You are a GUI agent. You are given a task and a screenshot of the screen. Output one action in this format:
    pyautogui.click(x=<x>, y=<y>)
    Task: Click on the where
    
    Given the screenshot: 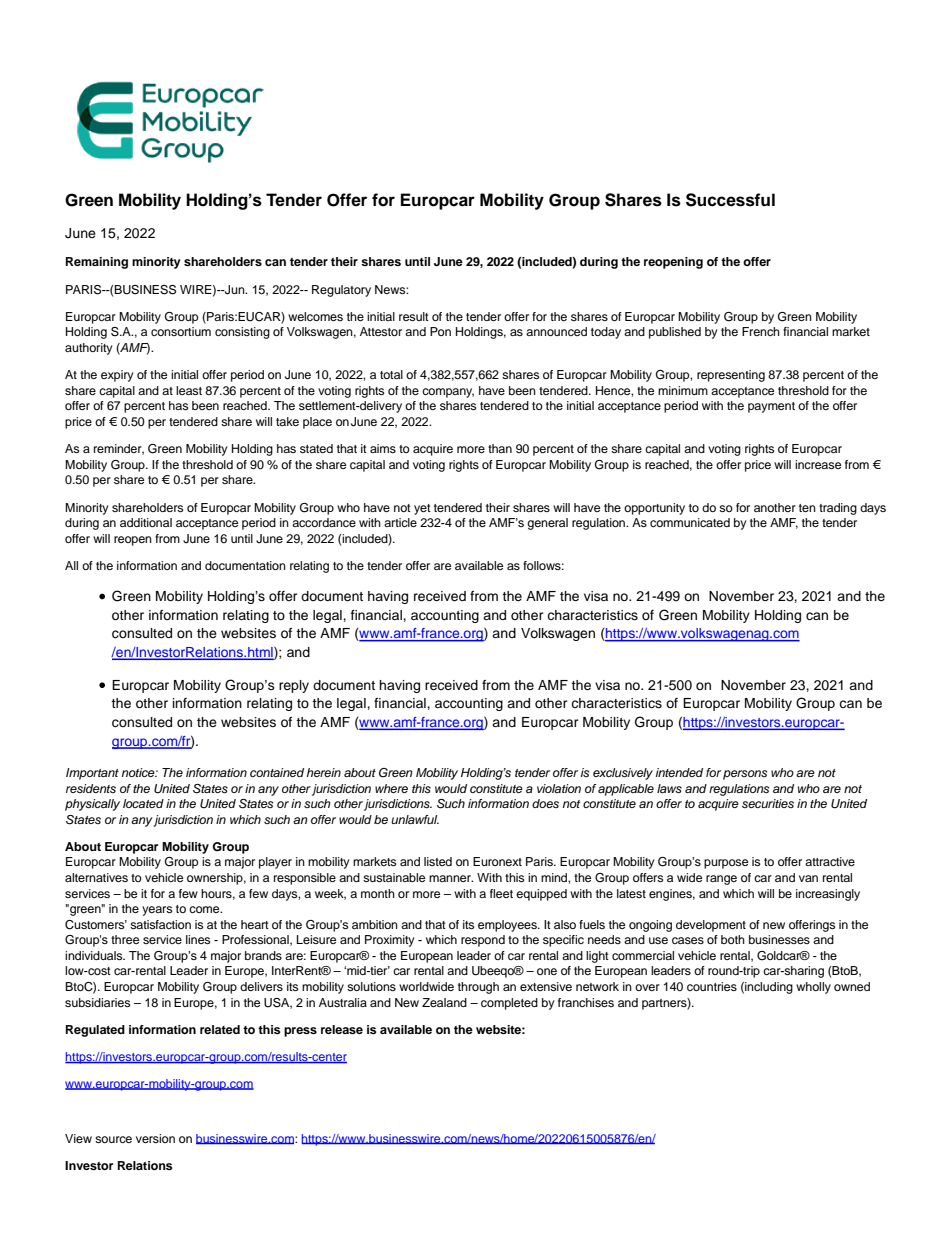 What is the action you would take?
    pyautogui.click(x=391, y=788)
